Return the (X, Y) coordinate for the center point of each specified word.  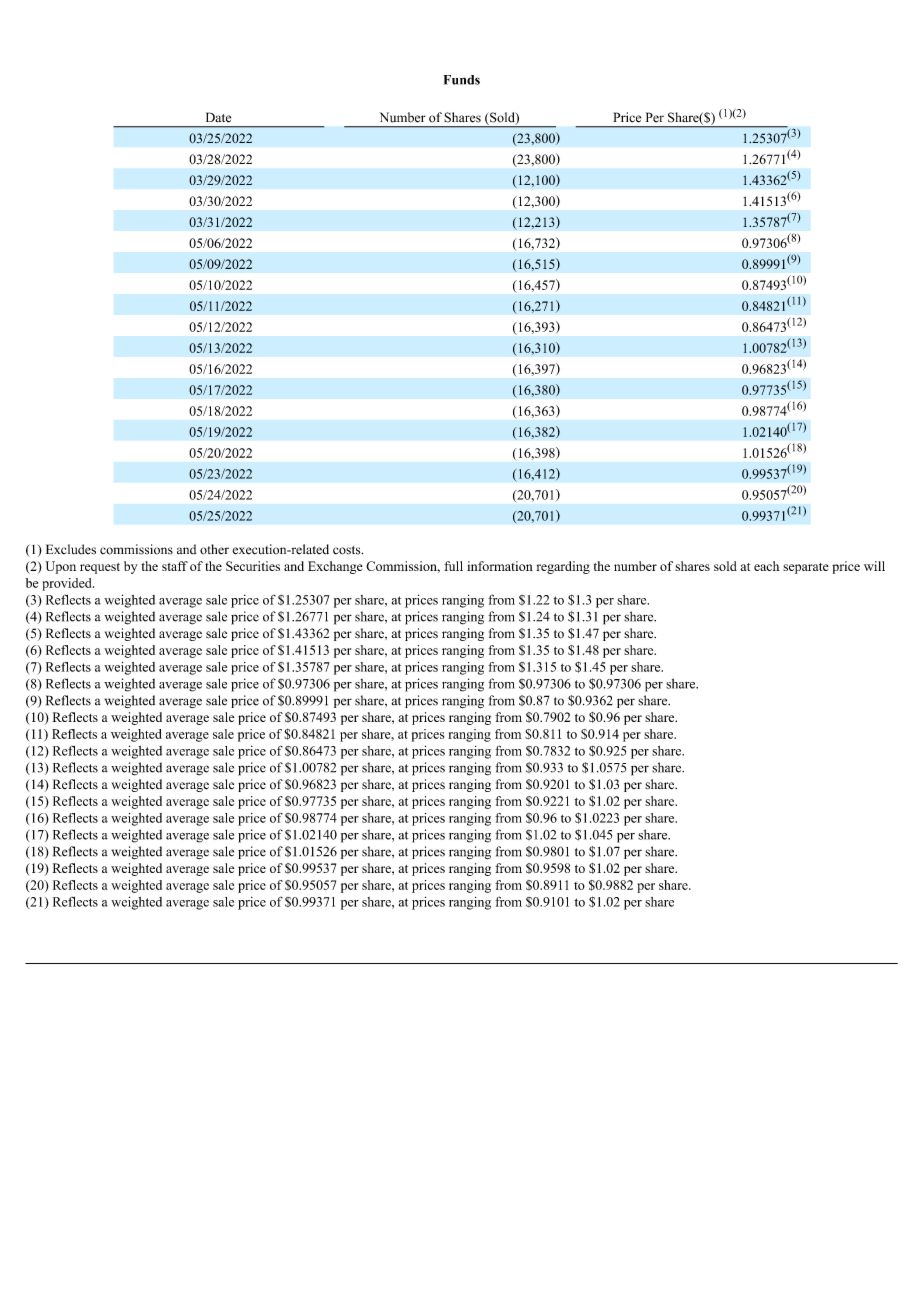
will (874, 566)
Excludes (71, 549)
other (214, 549)
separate (806, 568)
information (500, 566)
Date (218, 117)
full (453, 566)
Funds (462, 80)
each (766, 566)
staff (175, 566)
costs (348, 550)
